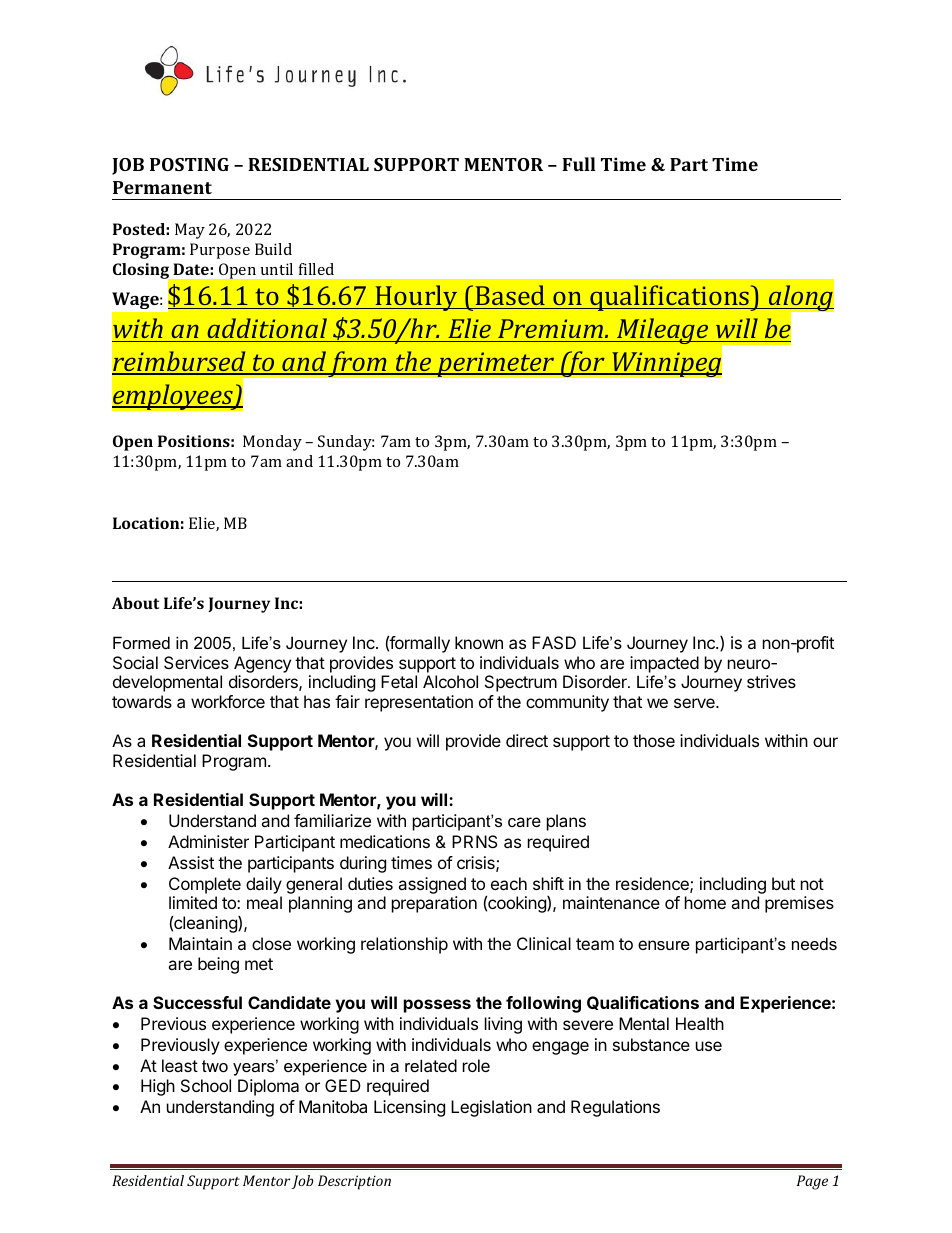 The image size is (952, 1233). Describe the element at coordinates (783, 883) in the screenshot. I see `but` at that location.
